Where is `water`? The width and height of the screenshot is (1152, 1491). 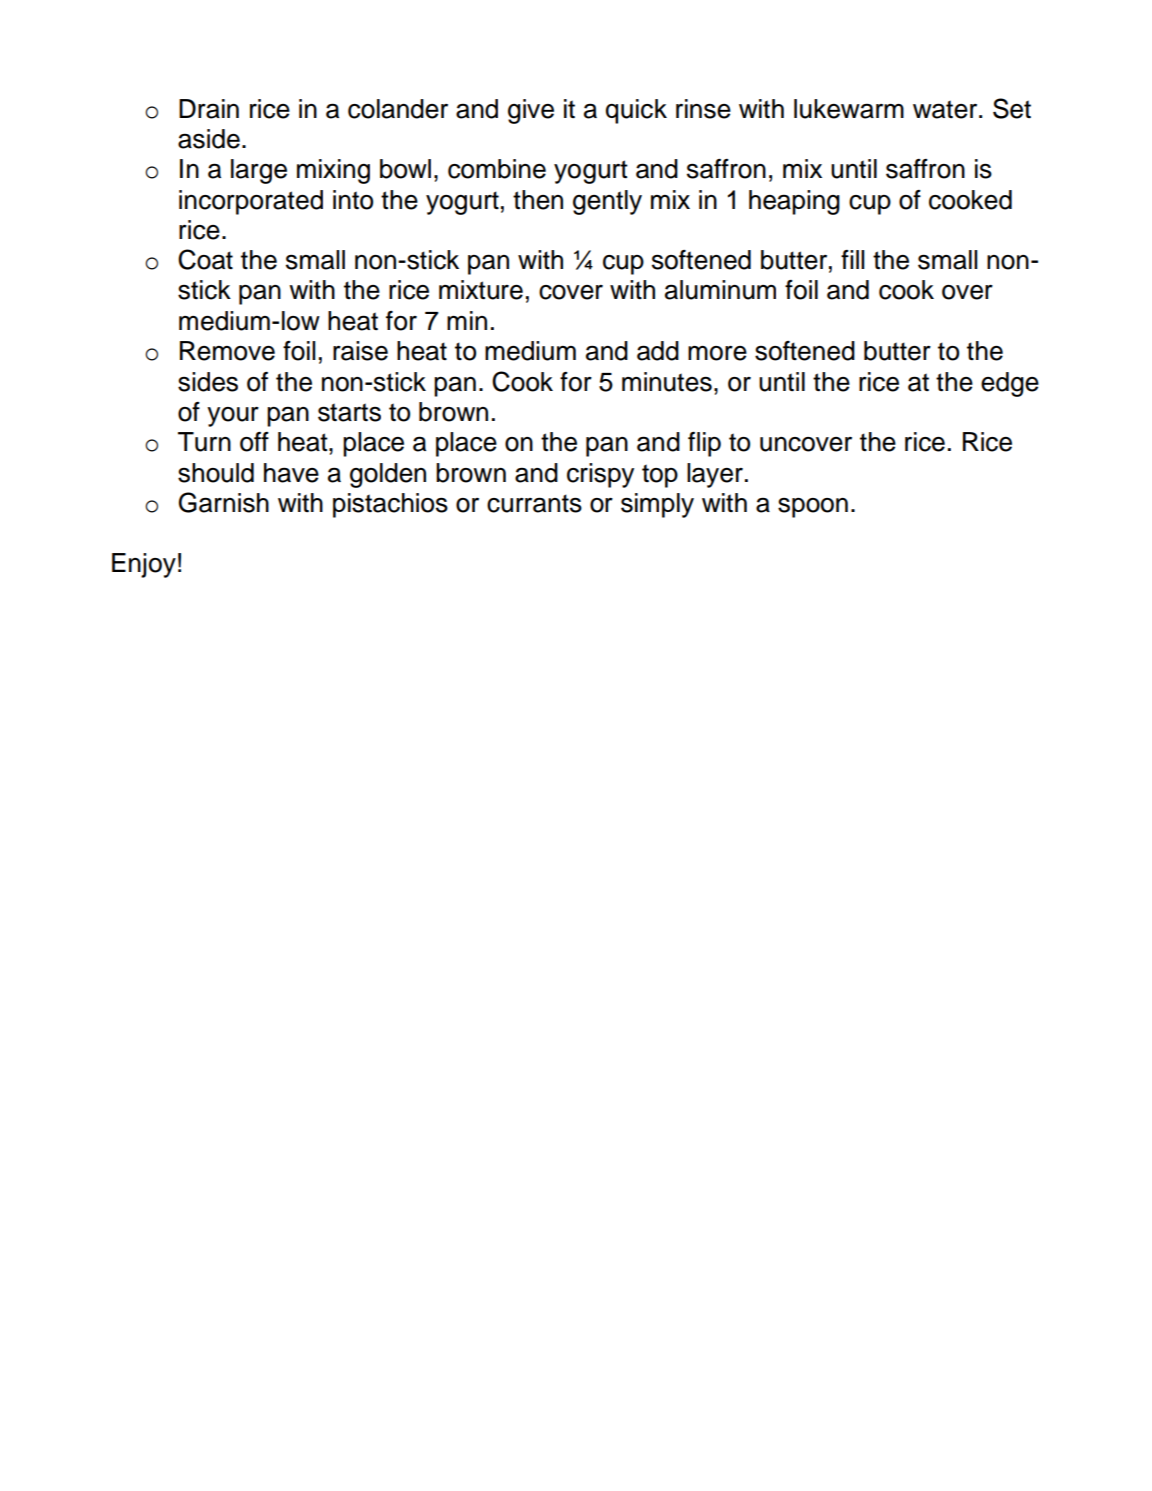 water is located at coordinates (946, 109).
